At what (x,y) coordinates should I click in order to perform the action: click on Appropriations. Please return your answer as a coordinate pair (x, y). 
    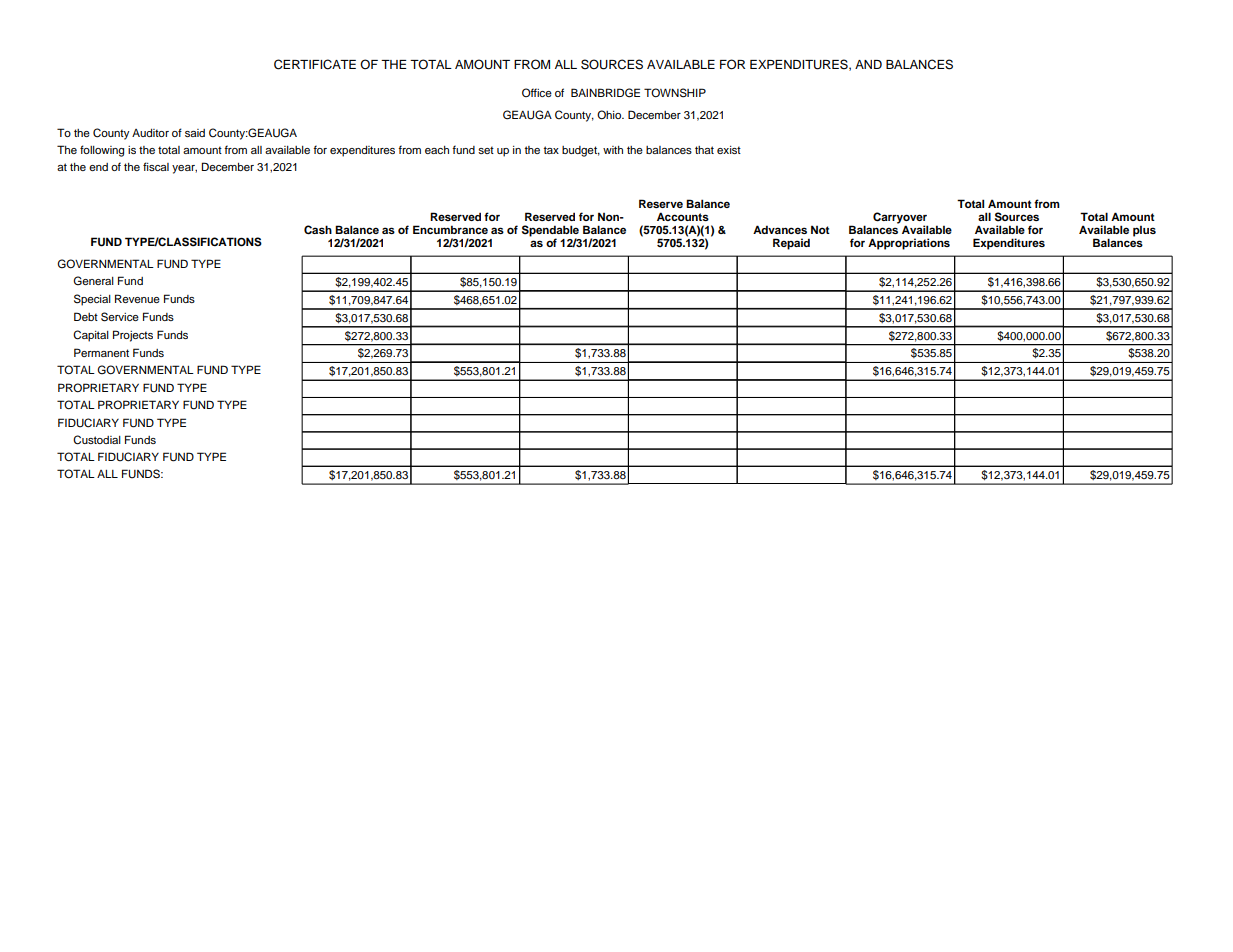
    Looking at the image, I should click on (909, 244).
